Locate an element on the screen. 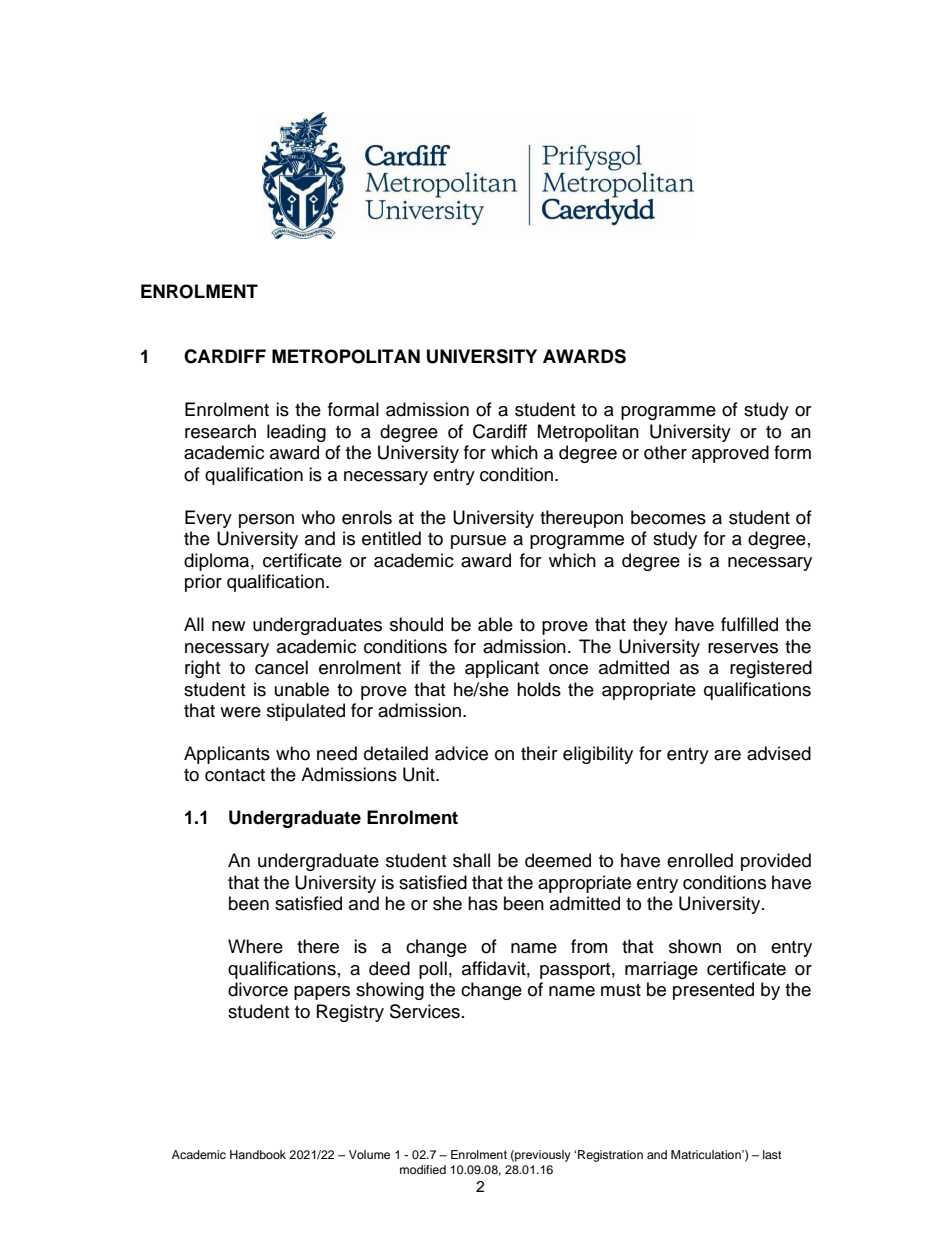  divorce is located at coordinates (258, 989).
